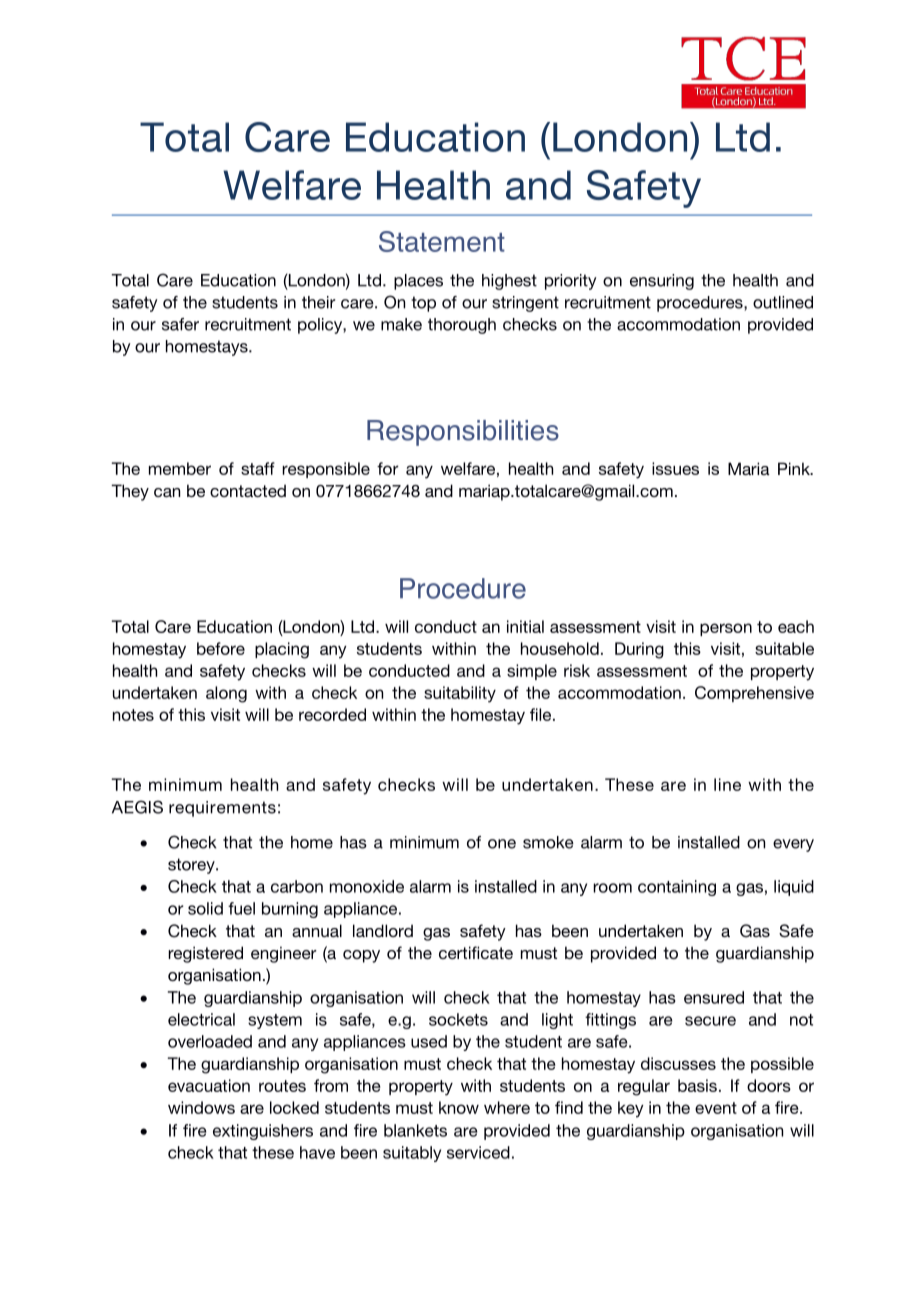 This document has width=924, height=1308. What do you see at coordinates (318, 302) in the document?
I see `their` at bounding box center [318, 302].
